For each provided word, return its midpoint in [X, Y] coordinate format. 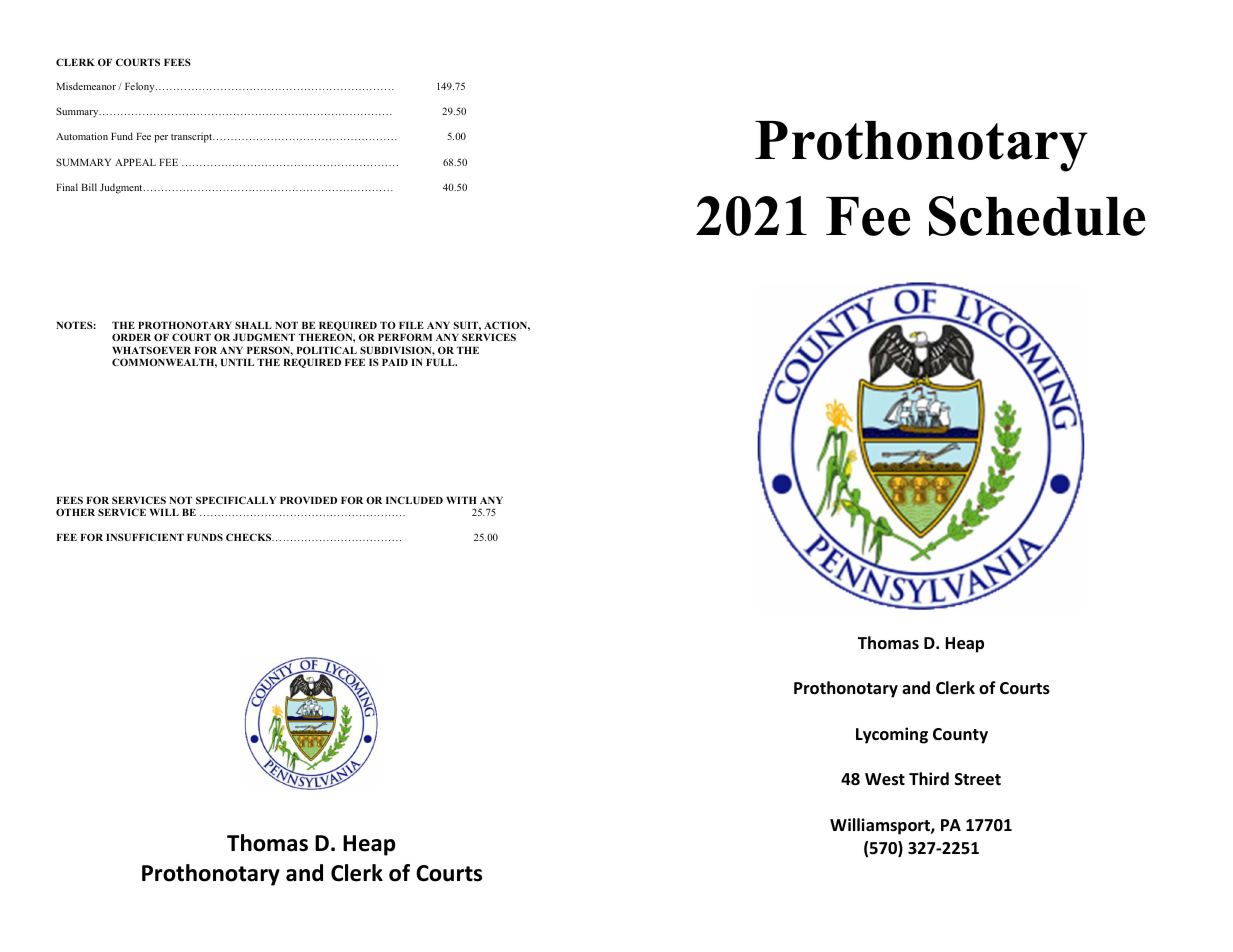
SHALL [253, 325]
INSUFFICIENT [145, 537]
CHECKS [250, 537]
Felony [141, 87]
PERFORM [405, 337]
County [960, 736]
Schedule [1037, 216]
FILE [411, 325]
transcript [193, 137]
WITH [461, 500]
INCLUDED [414, 500]
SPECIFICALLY [236, 500]
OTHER [75, 512]
